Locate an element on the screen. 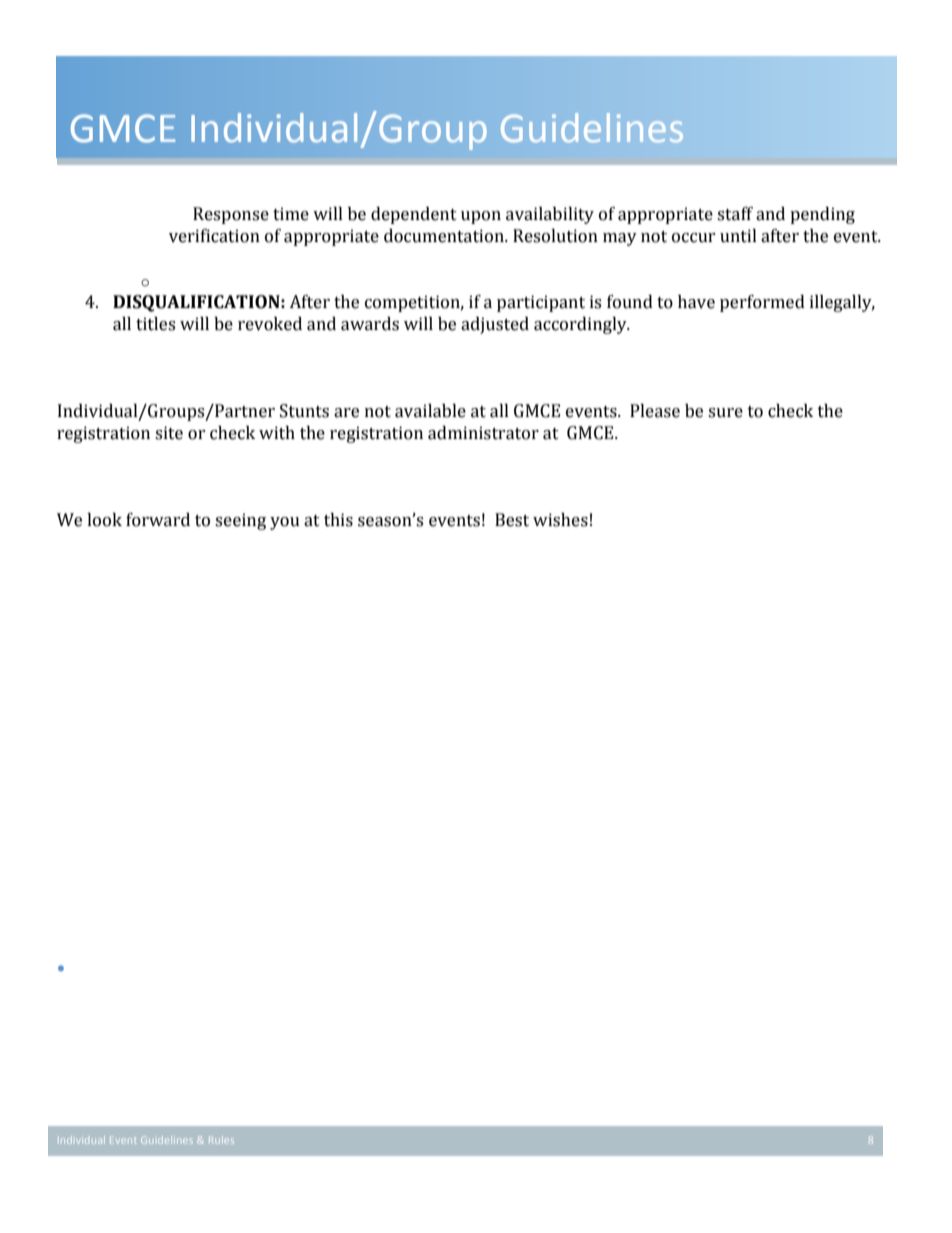 The height and width of the screenshot is (1233, 952). wishes is located at coordinates (560, 520).
